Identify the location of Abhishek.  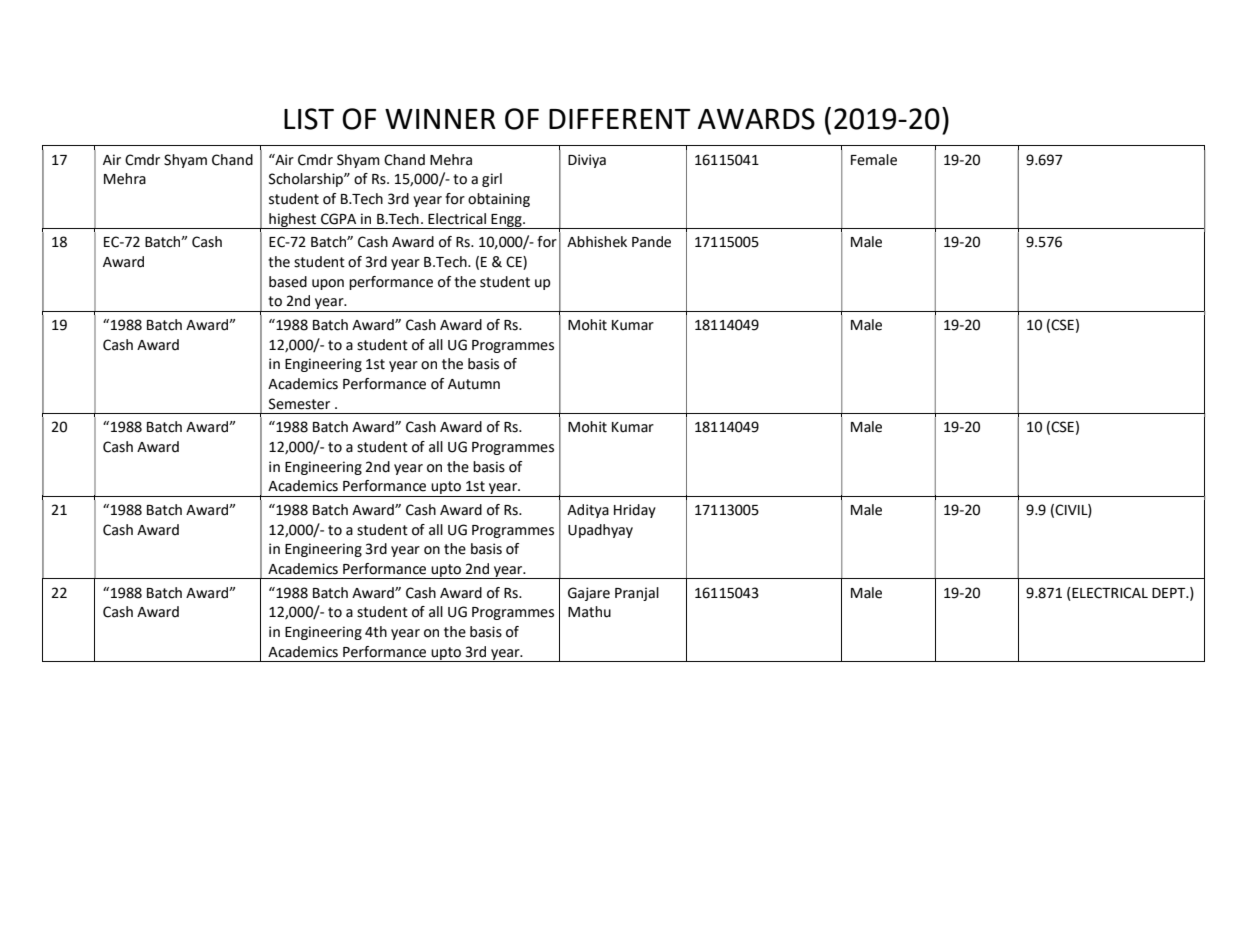
(597, 242).
